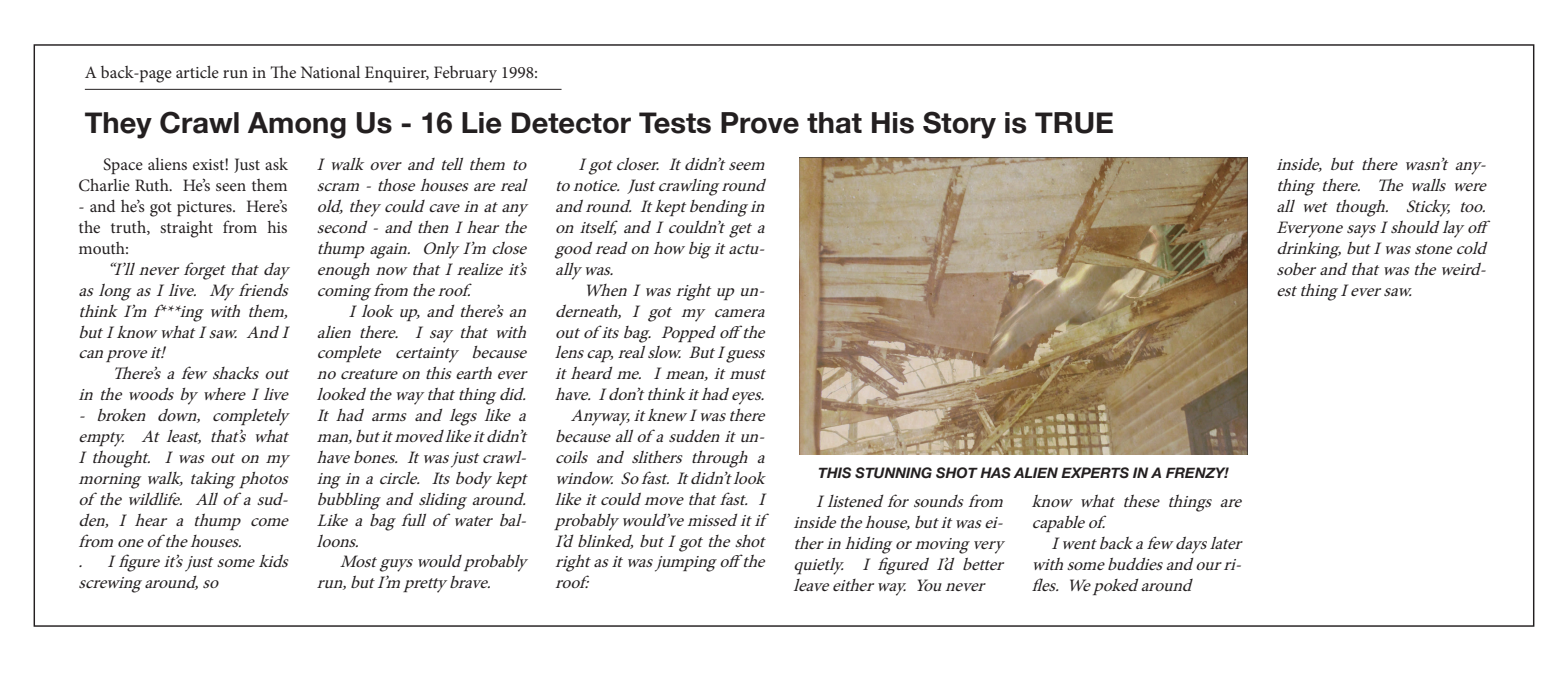 The height and width of the document is (679, 1568). What do you see at coordinates (465, 74) in the document?
I see `February` at bounding box center [465, 74].
